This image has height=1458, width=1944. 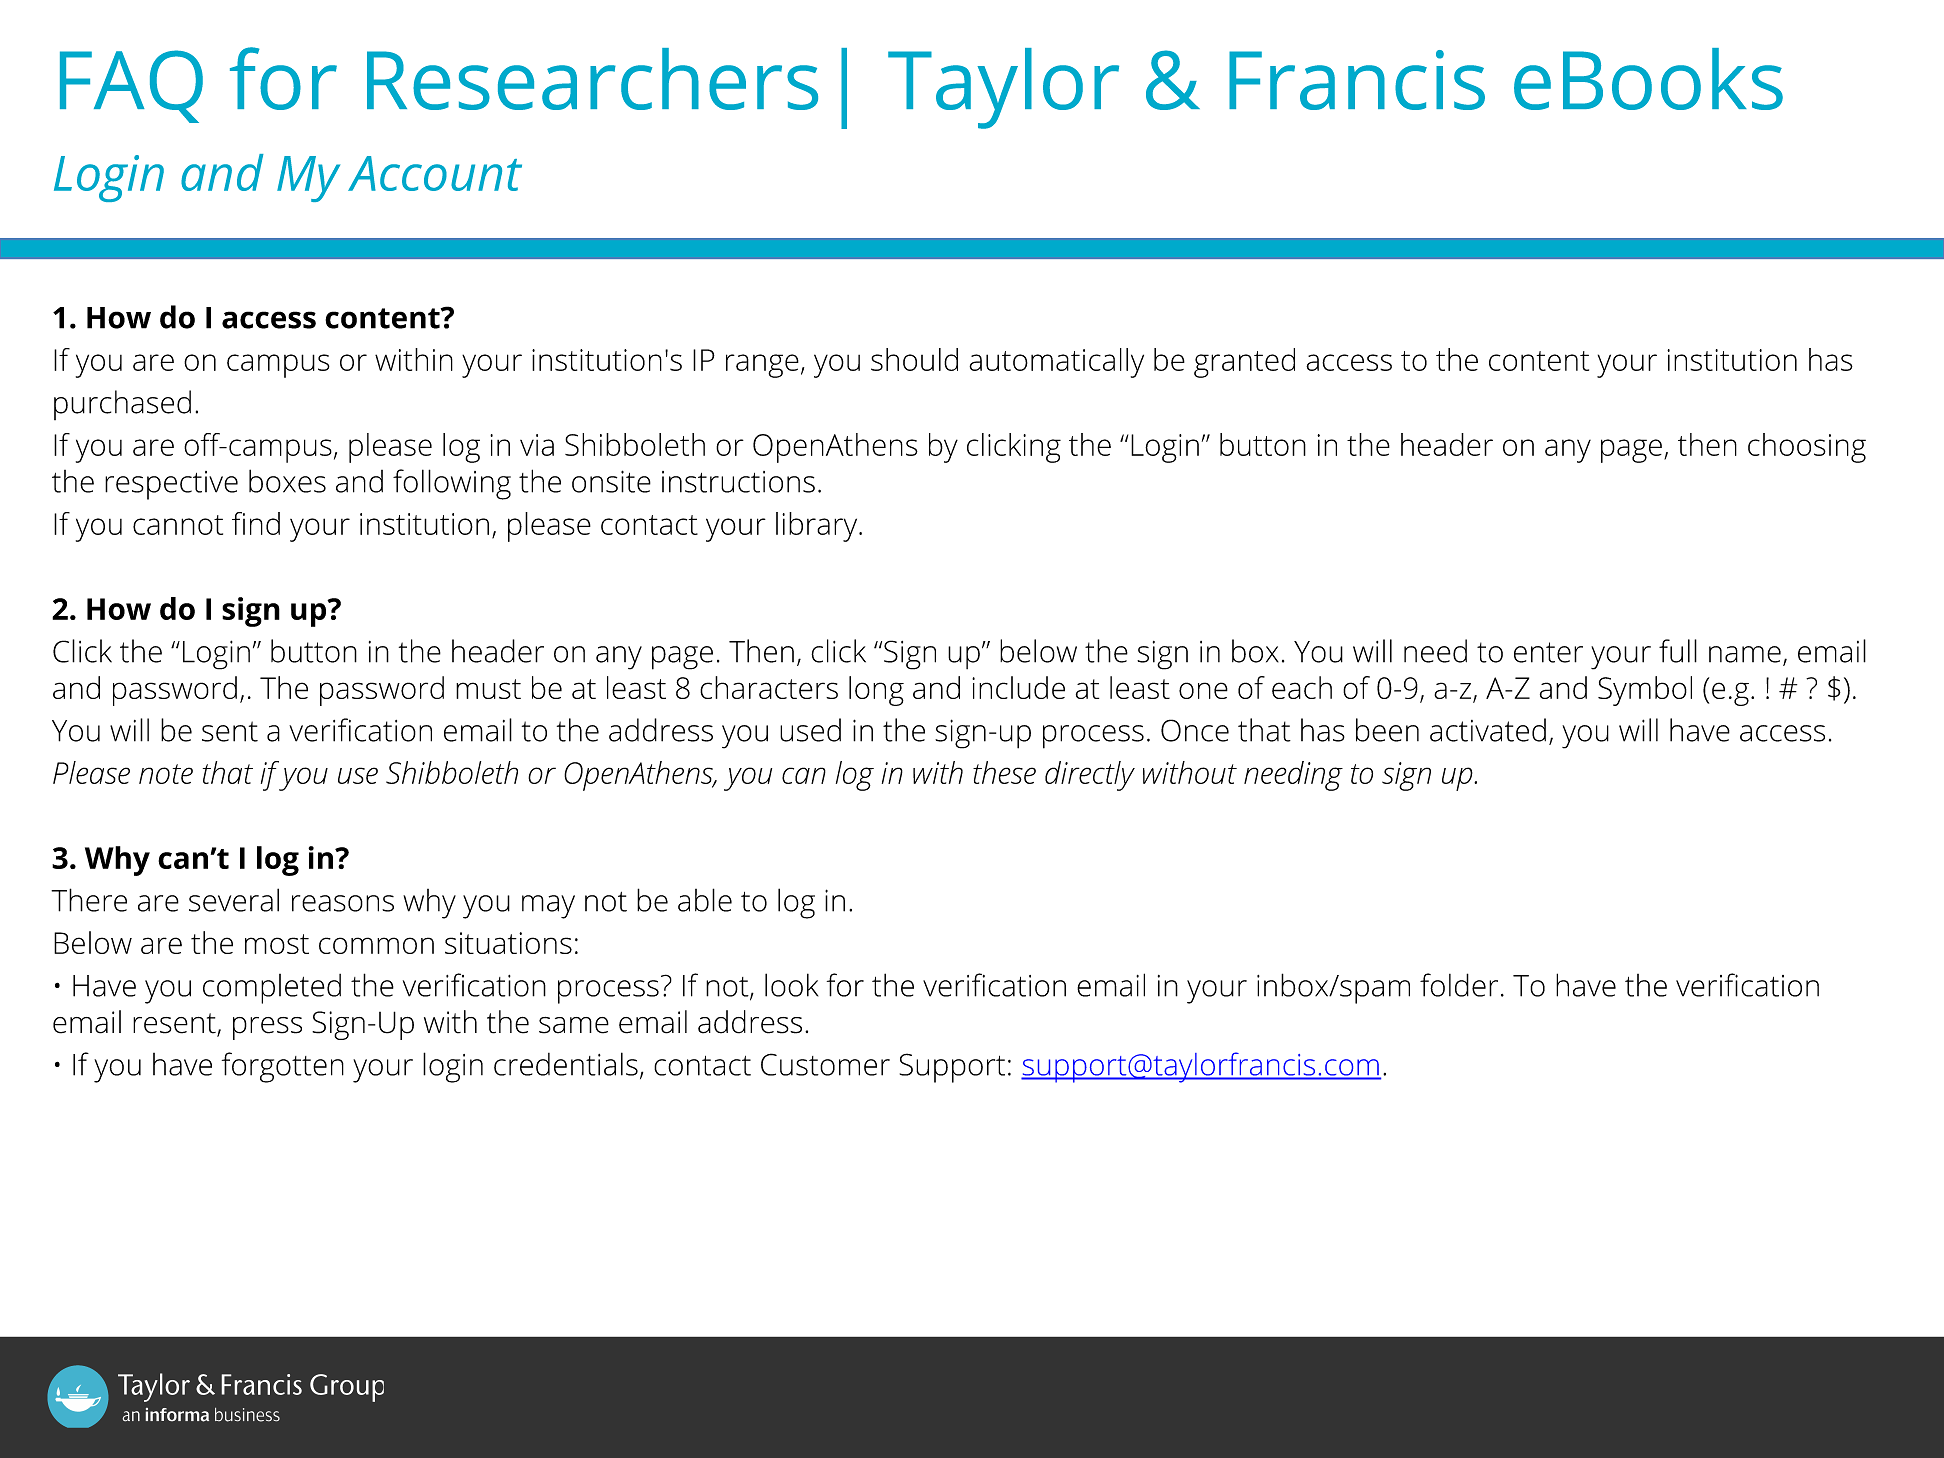 What do you see at coordinates (1244, 363) in the image?
I see `granted` at bounding box center [1244, 363].
